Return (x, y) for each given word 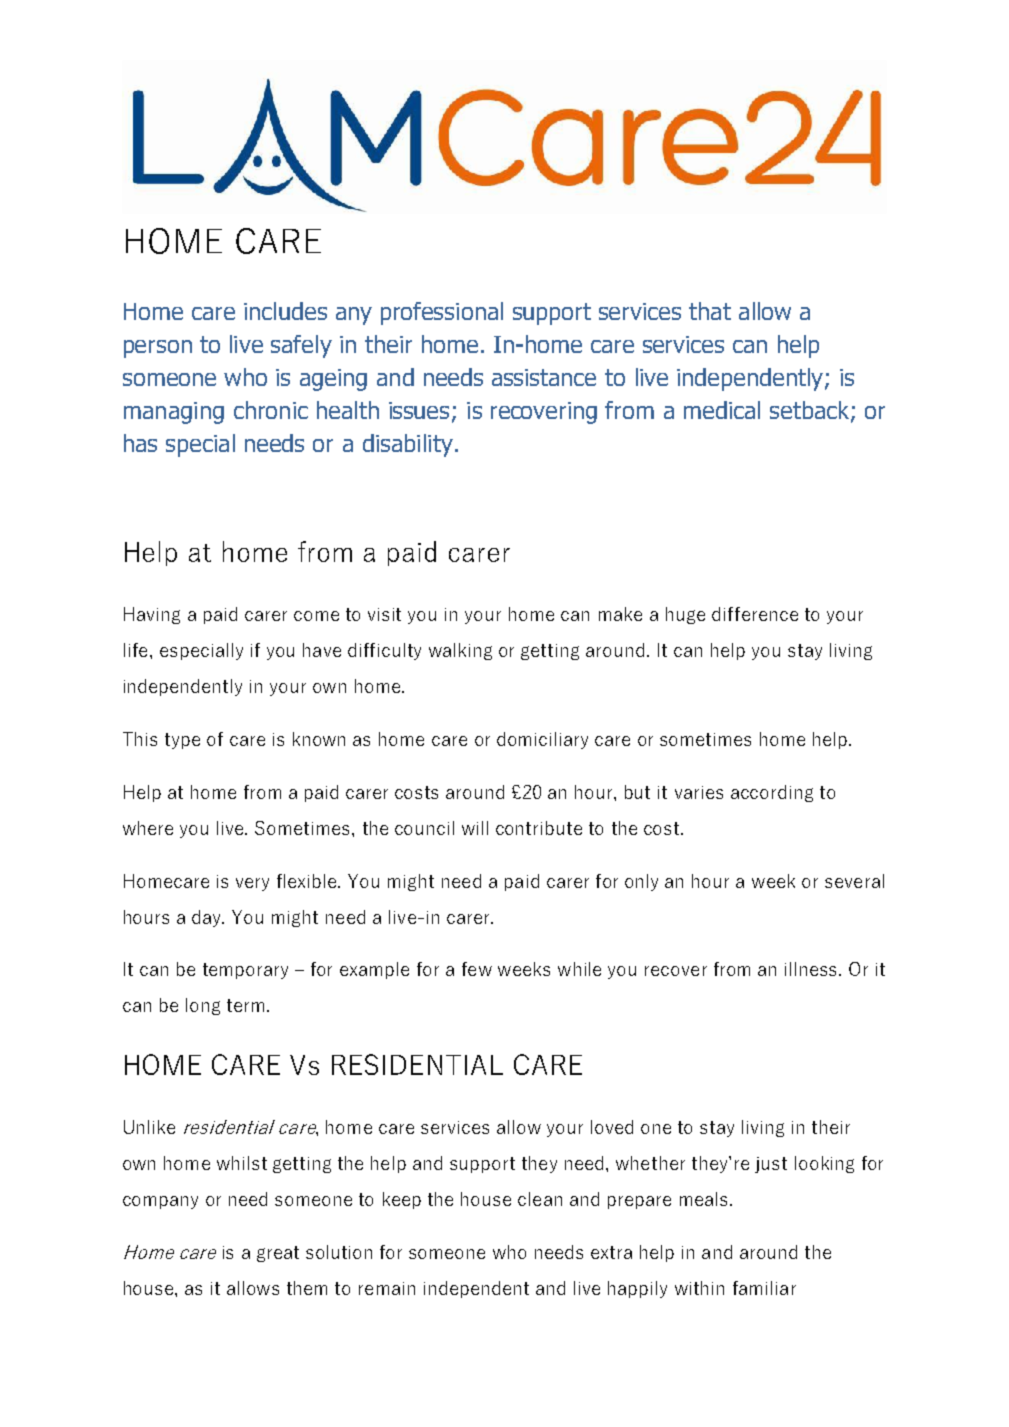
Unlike (149, 1127)
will (475, 828)
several (854, 881)
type (182, 741)
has (140, 443)
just (771, 1165)
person (158, 349)
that (710, 311)
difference (755, 614)
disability (408, 445)
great (278, 1254)
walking (460, 651)
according (772, 793)
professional (442, 313)
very (252, 884)
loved (612, 1127)
